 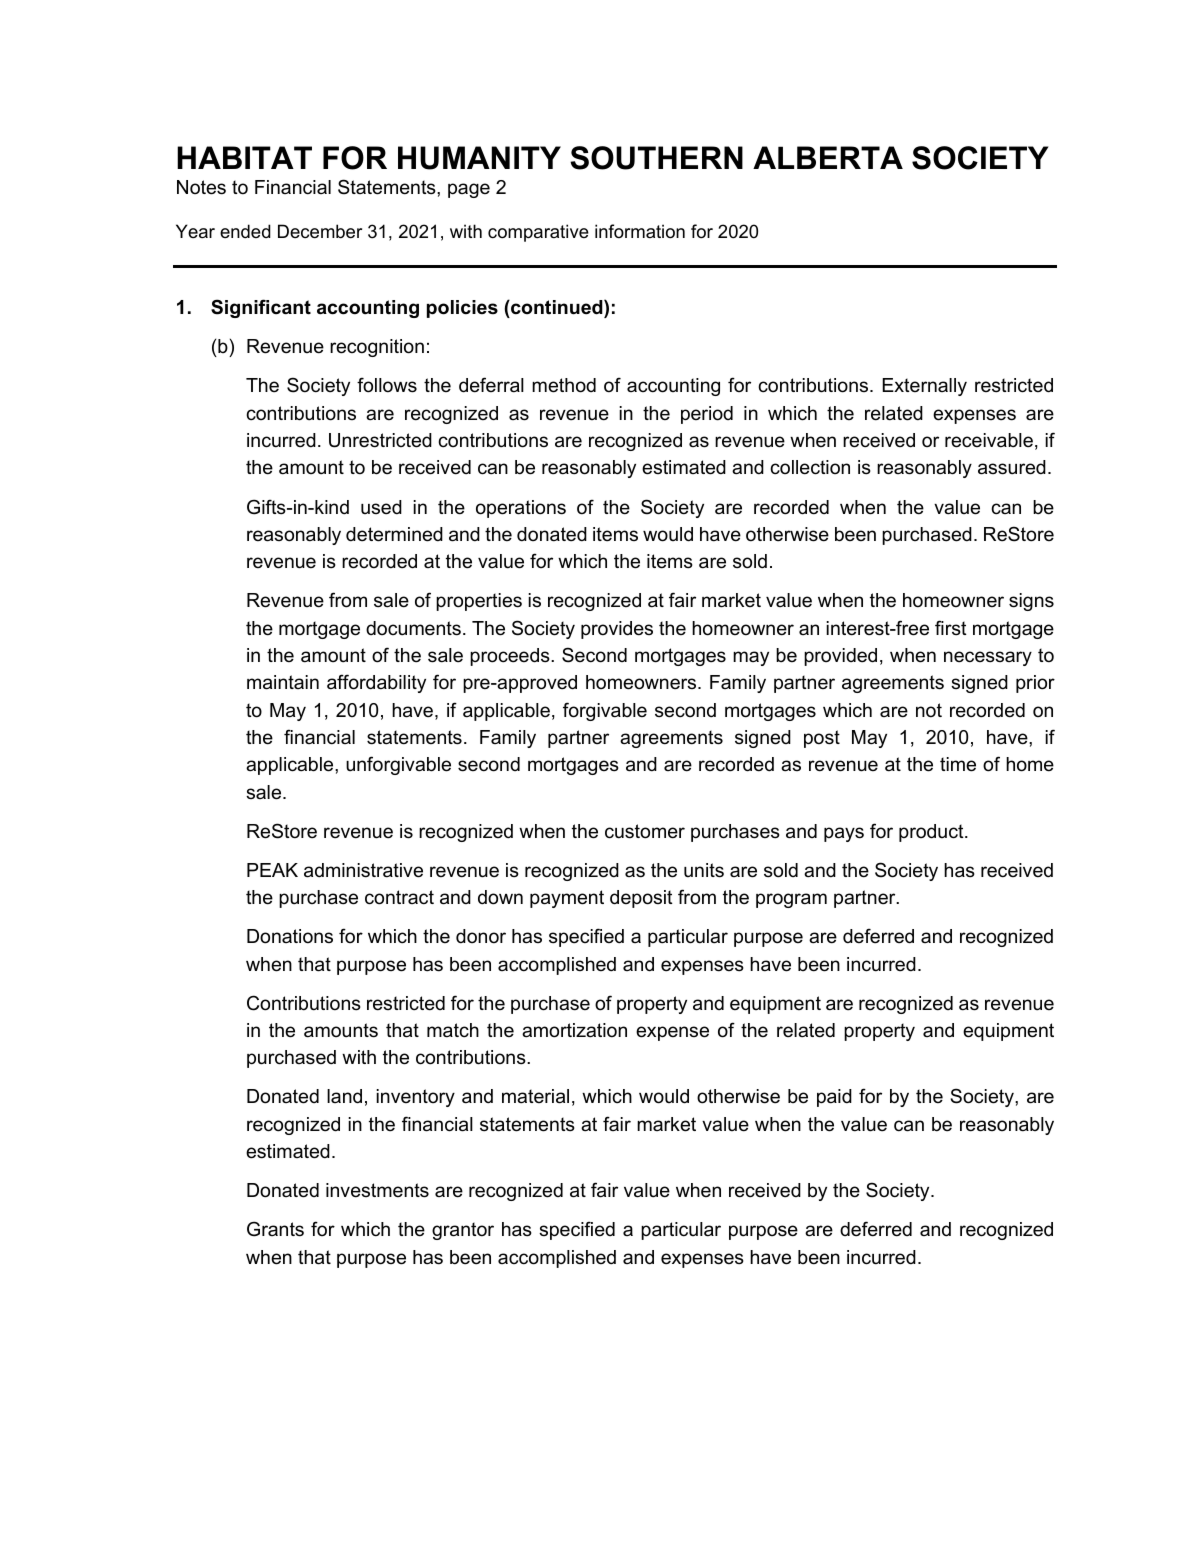 What do you see at coordinates (828, 157) in the image?
I see `ALBERTA` at bounding box center [828, 157].
